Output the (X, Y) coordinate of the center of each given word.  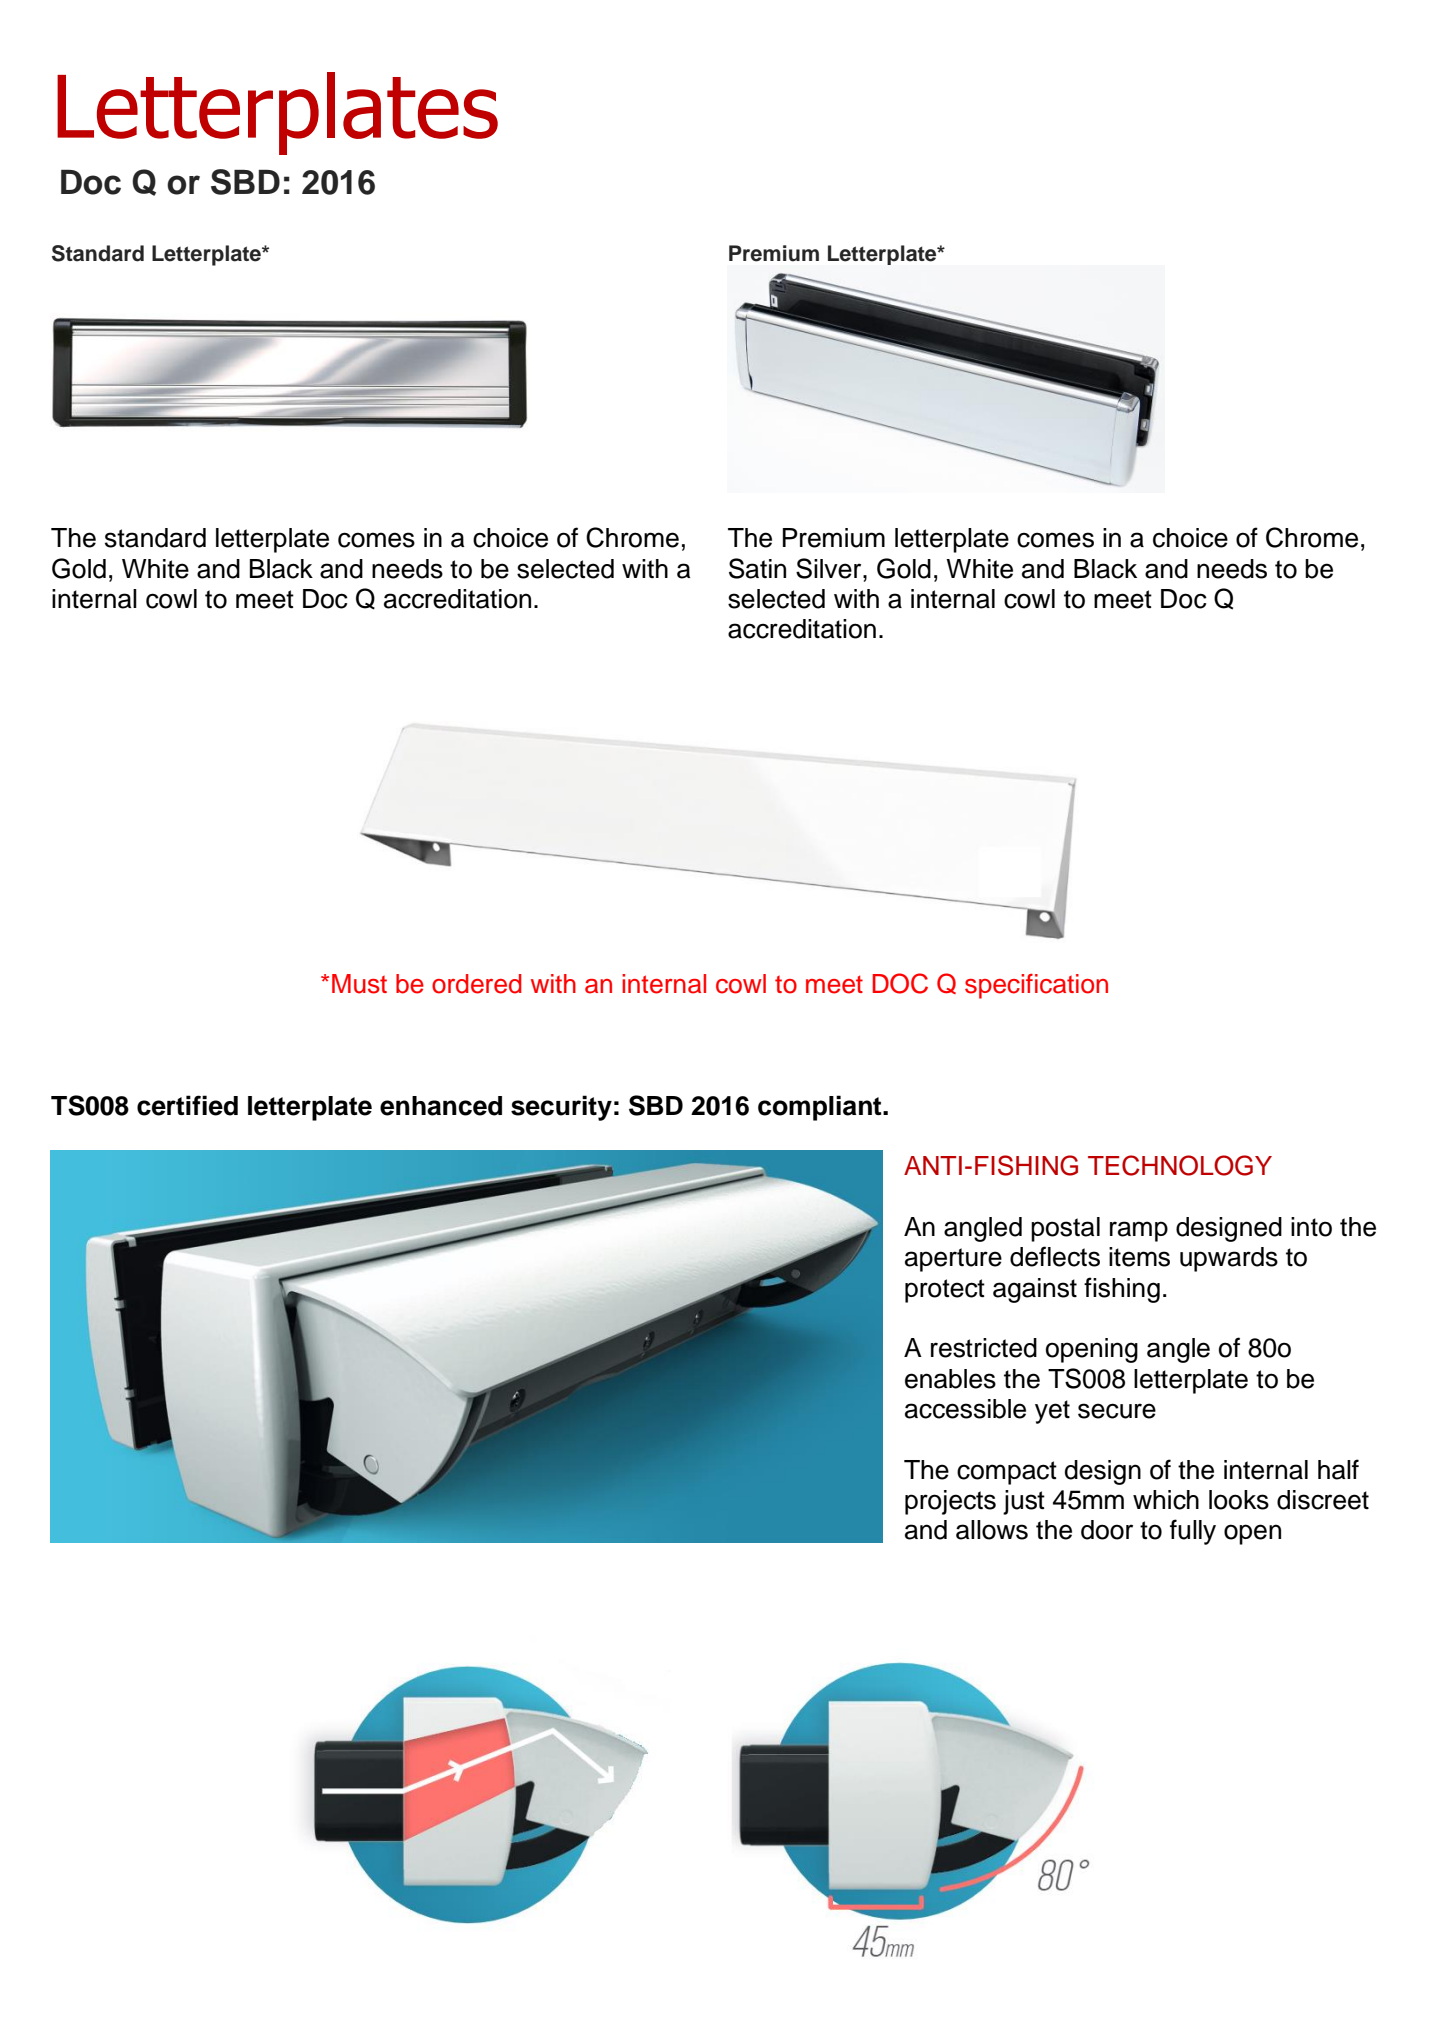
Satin (757, 568)
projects (950, 1502)
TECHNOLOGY (1180, 1165)
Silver (830, 568)
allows (992, 1530)
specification (1036, 986)
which (1166, 1500)
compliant (821, 1108)
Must (359, 984)
